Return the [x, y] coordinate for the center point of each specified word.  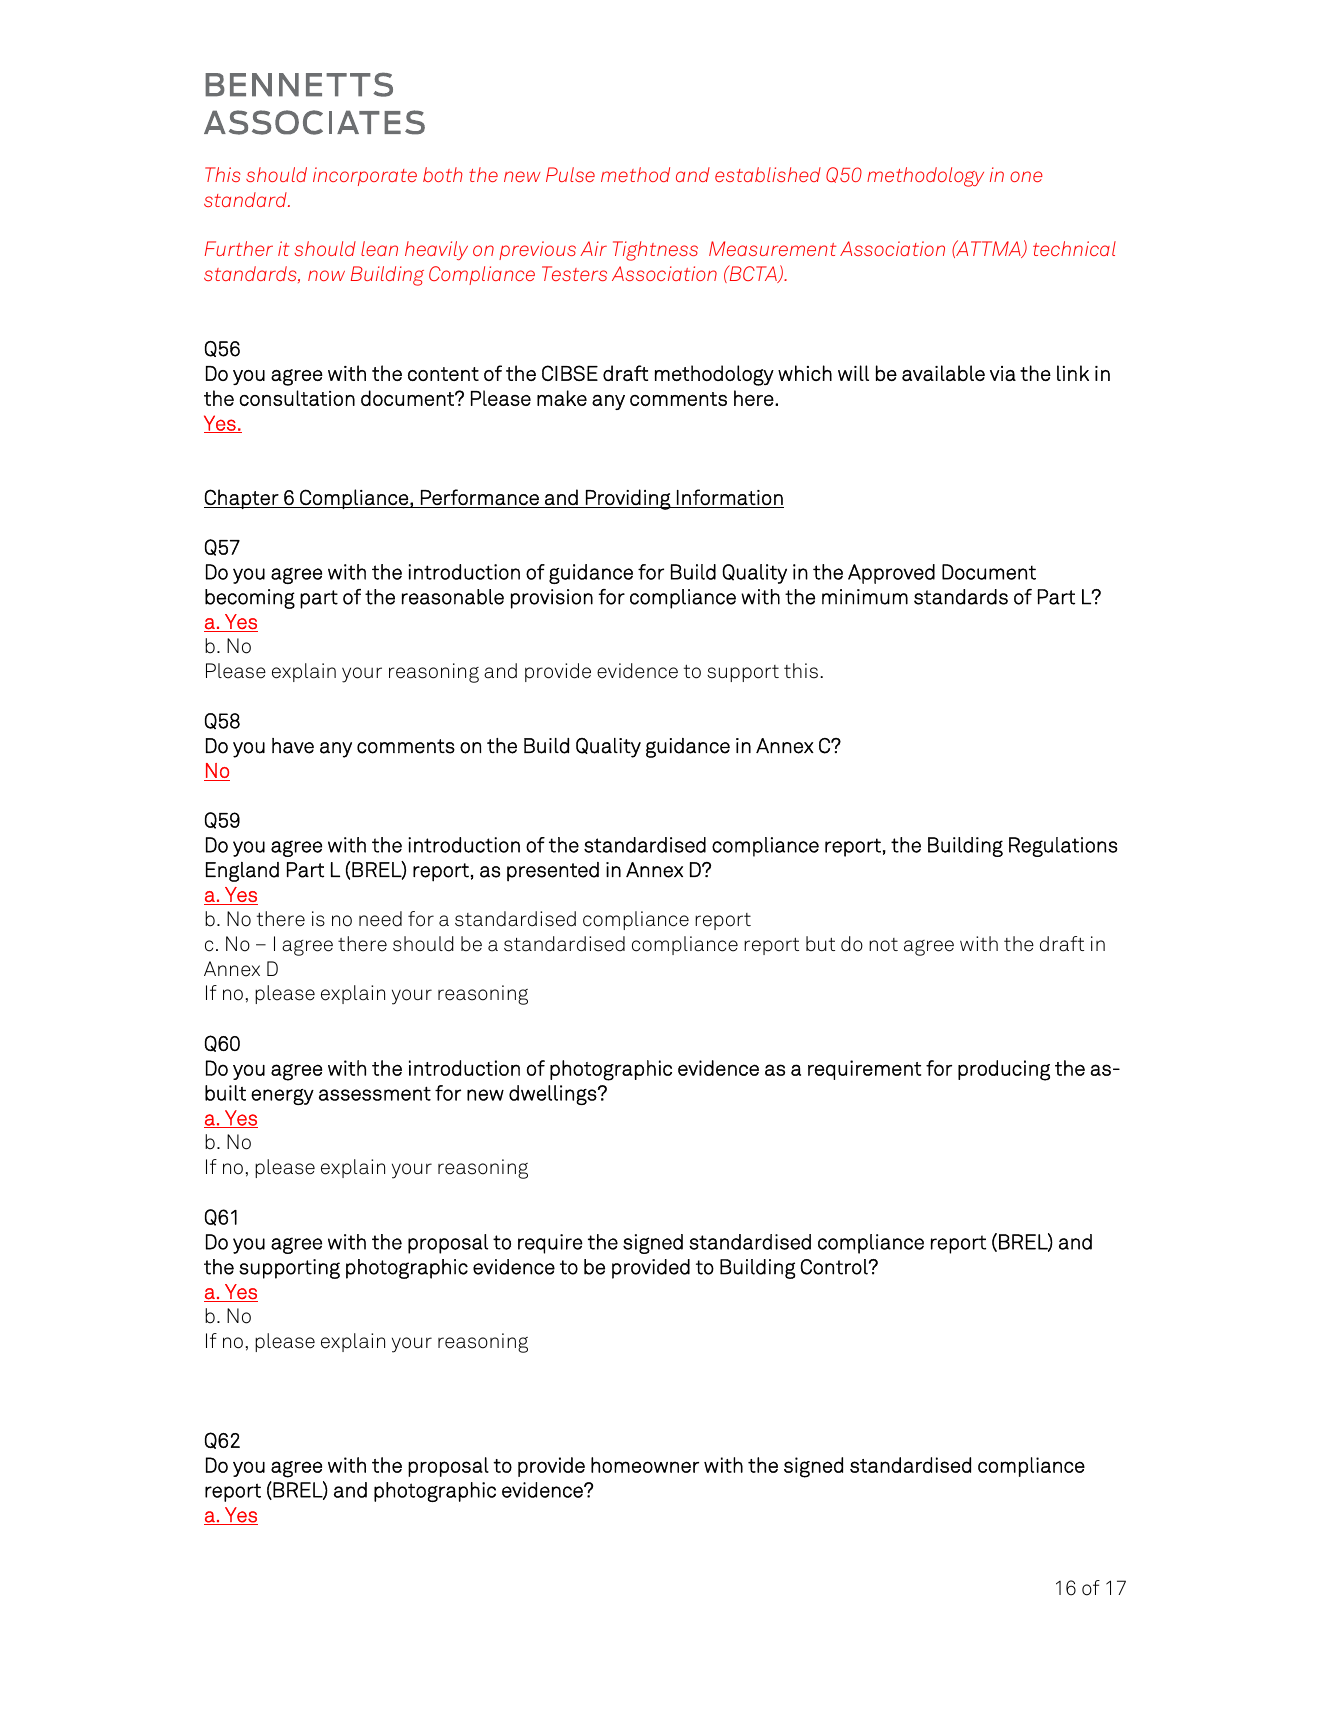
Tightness [655, 251]
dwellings [554, 1095]
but [820, 944]
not [883, 945]
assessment [375, 1093]
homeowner [645, 1465]
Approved [891, 574]
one [1026, 176]
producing [1004, 1070]
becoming [250, 599]
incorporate [365, 176]
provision [552, 599]
